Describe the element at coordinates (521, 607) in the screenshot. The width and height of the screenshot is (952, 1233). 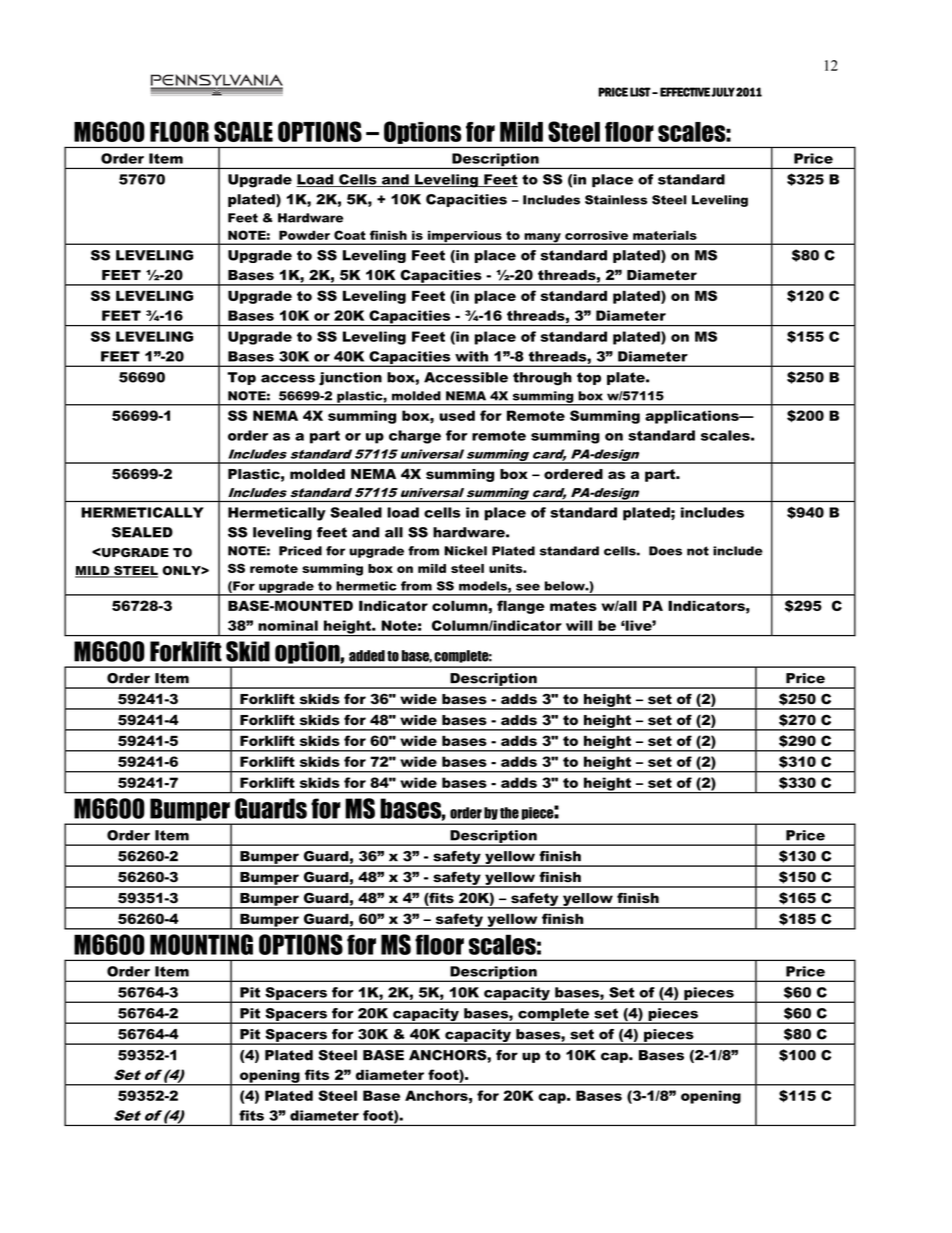
I see `flange` at that location.
